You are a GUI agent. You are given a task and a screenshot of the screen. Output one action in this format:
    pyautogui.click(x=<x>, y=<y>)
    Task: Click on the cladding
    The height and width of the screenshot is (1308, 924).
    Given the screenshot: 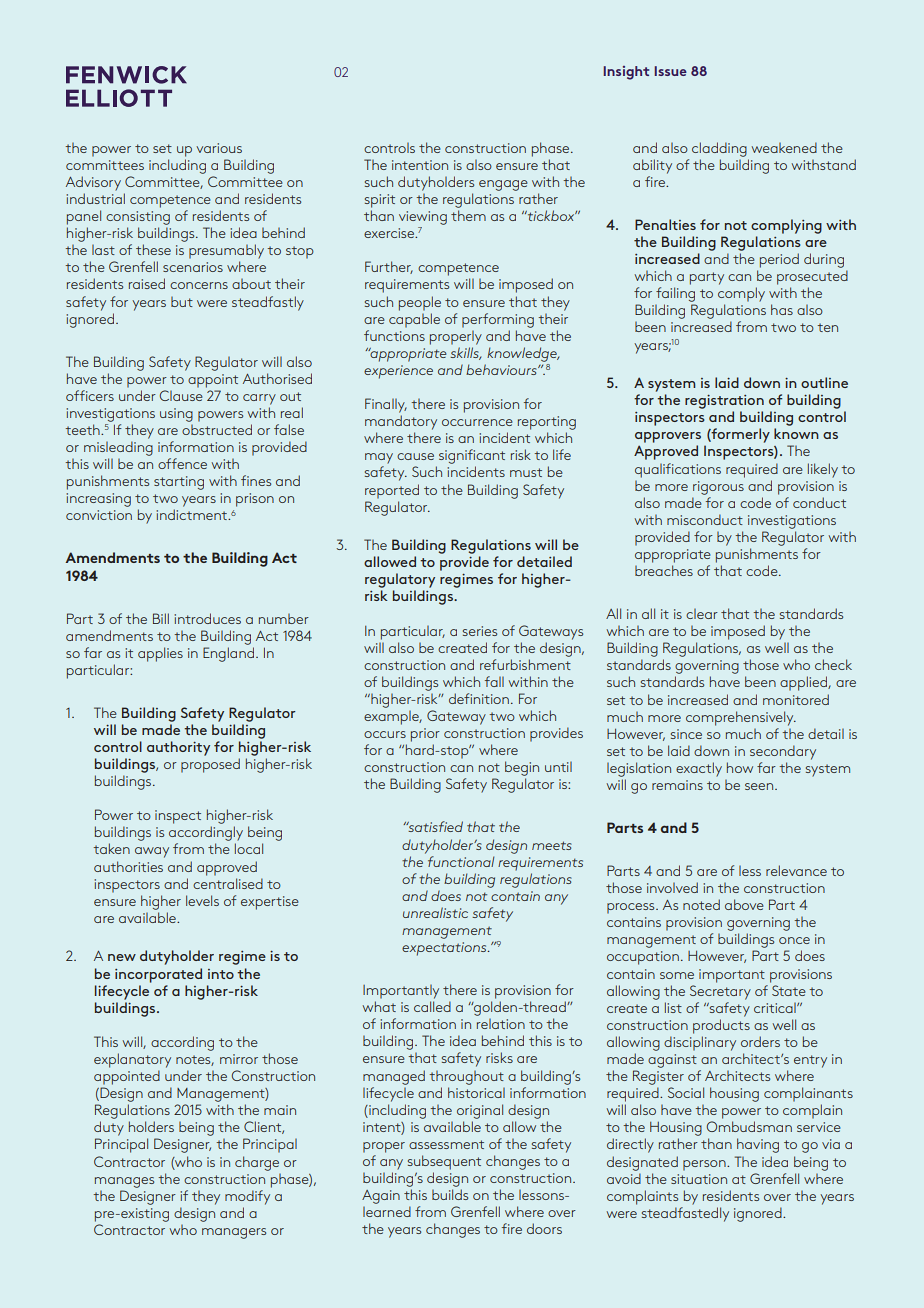 What is the action you would take?
    pyautogui.click(x=719, y=149)
